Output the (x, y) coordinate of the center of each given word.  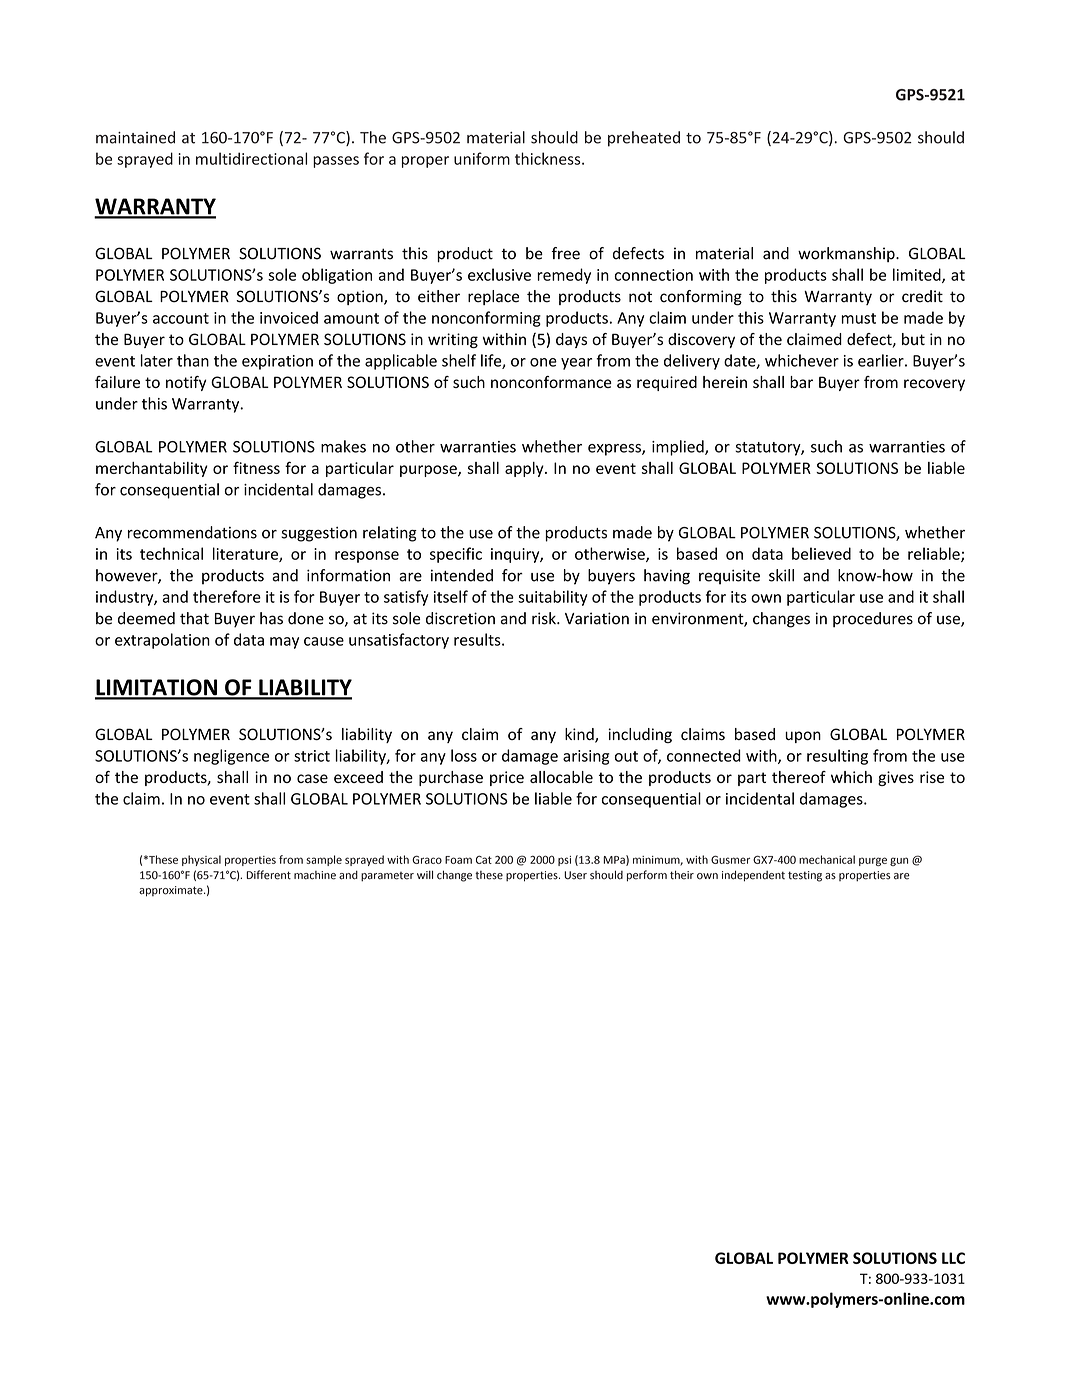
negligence (231, 757)
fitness (256, 467)
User (575, 875)
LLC (953, 1258)
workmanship (847, 254)
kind (580, 735)
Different (269, 875)
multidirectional (251, 158)
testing (805, 876)
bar (801, 382)
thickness (549, 158)
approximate (172, 891)
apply (525, 469)
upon (803, 737)
